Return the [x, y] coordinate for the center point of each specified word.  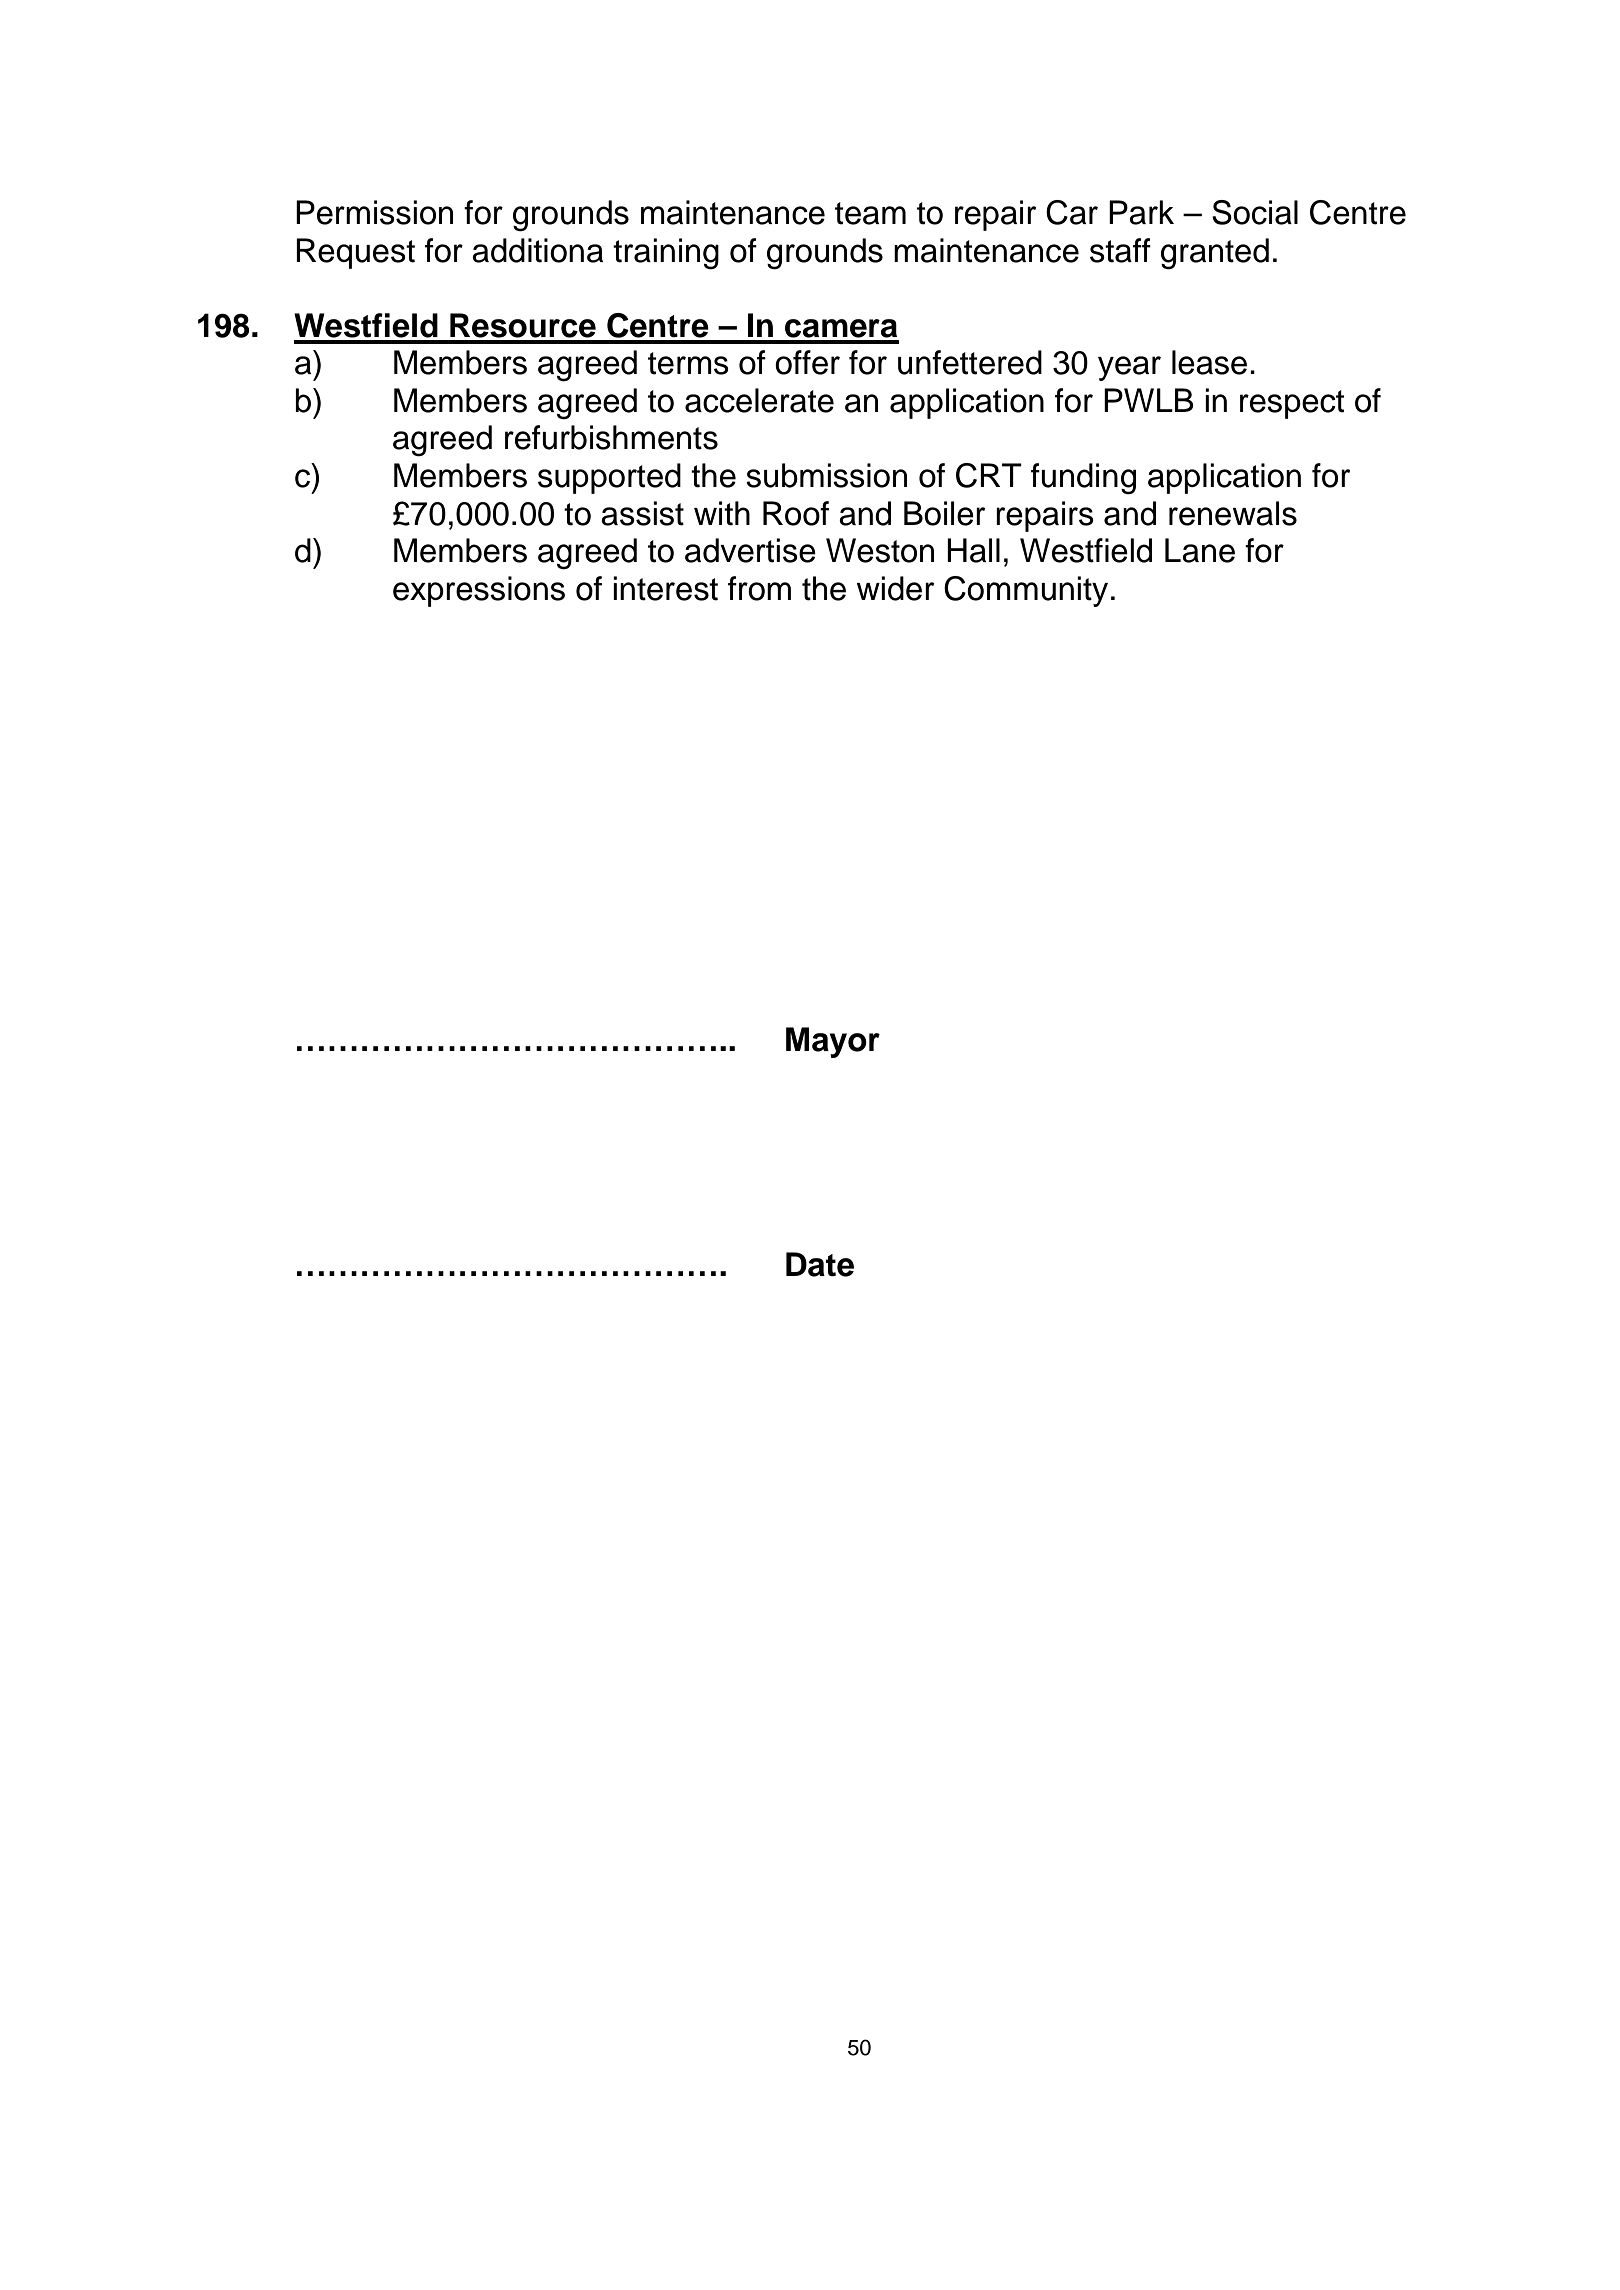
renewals [1233, 513]
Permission [374, 212]
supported [609, 478]
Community [1026, 591]
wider [895, 588]
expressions [479, 591]
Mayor [833, 1042]
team [870, 213]
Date [820, 1264]
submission [826, 475]
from [759, 588]
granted [1215, 254]
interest [665, 588]
